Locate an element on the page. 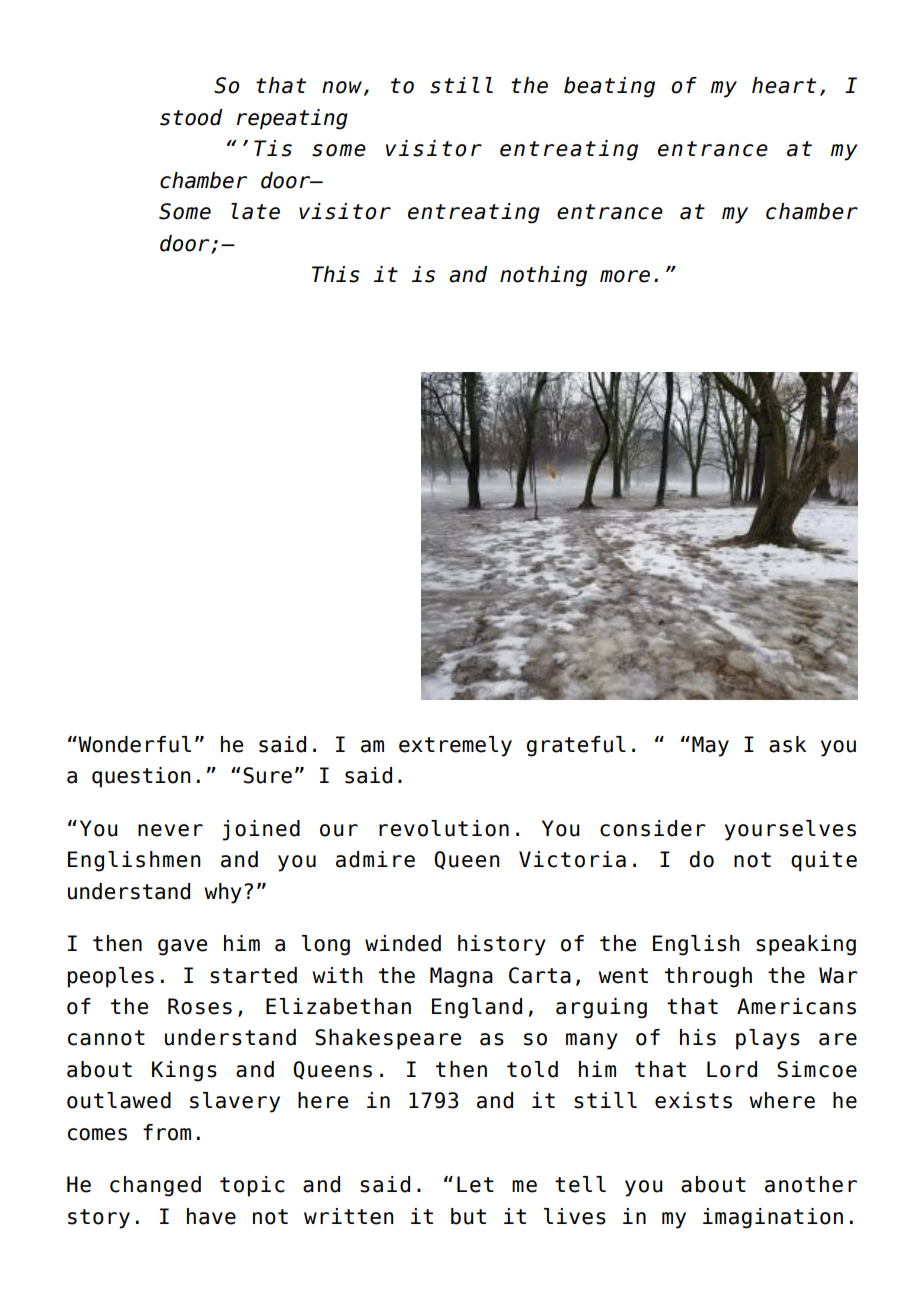  heart is located at coordinates (784, 85).
